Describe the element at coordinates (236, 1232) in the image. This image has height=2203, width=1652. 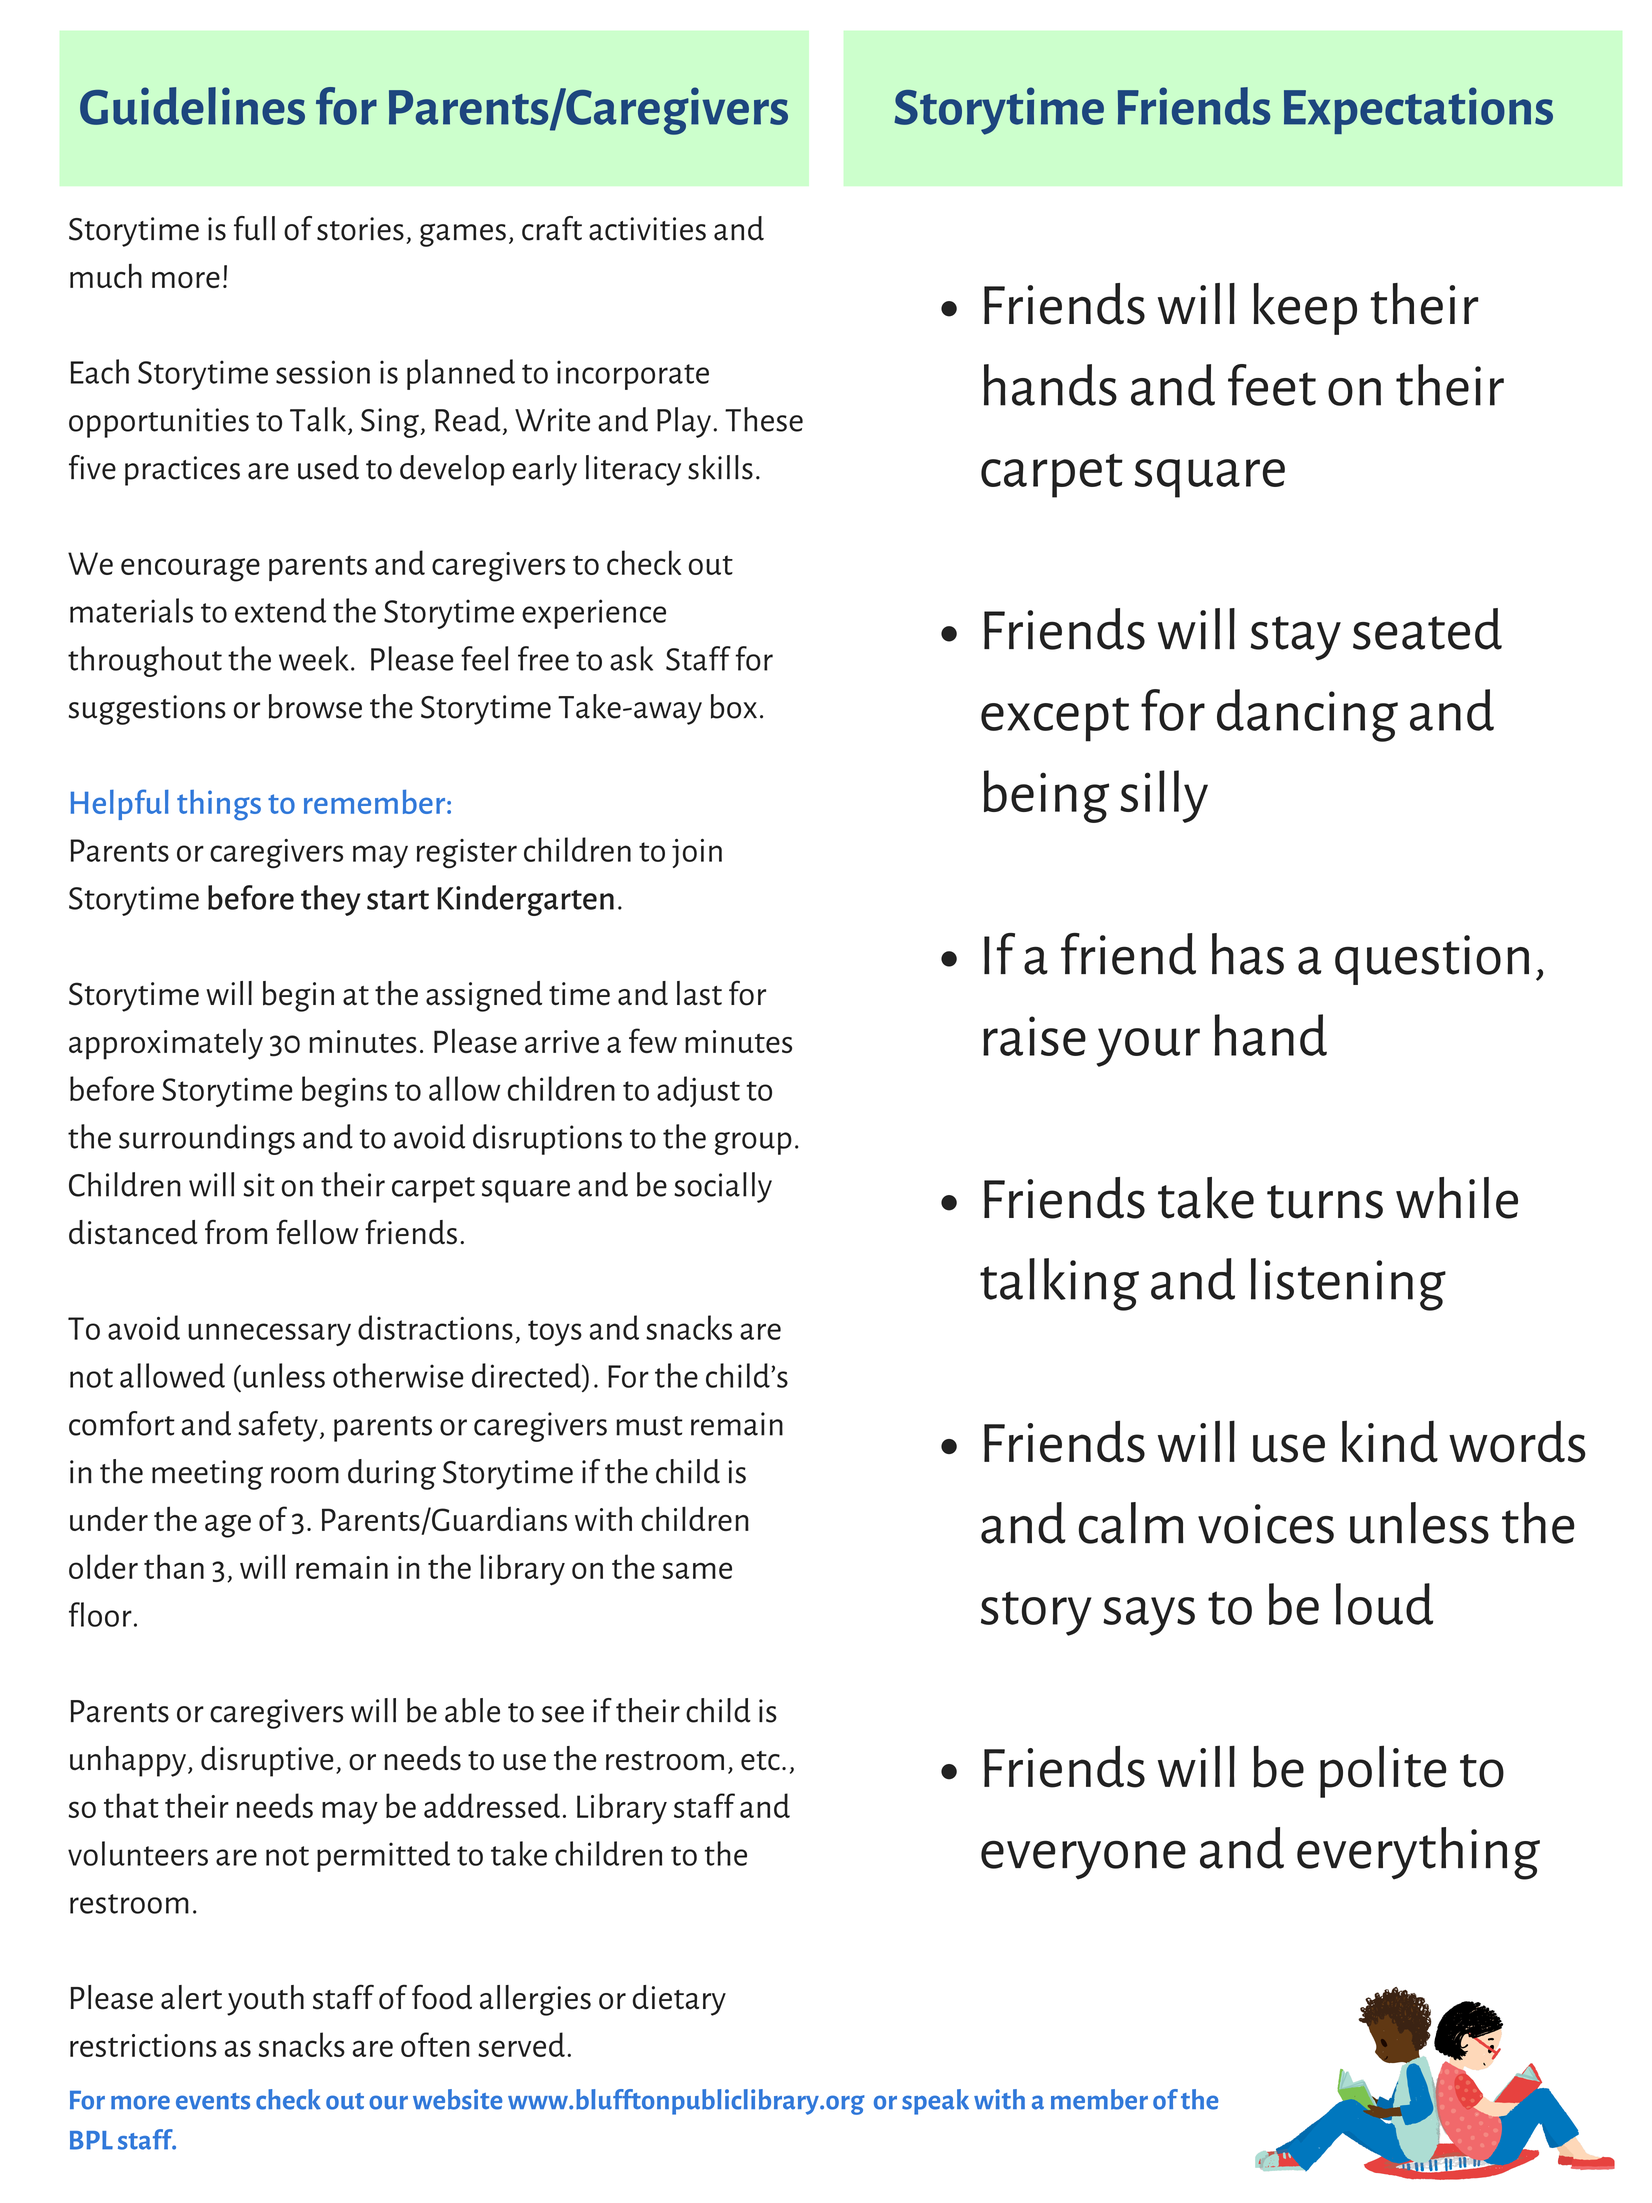
I see `from` at that location.
